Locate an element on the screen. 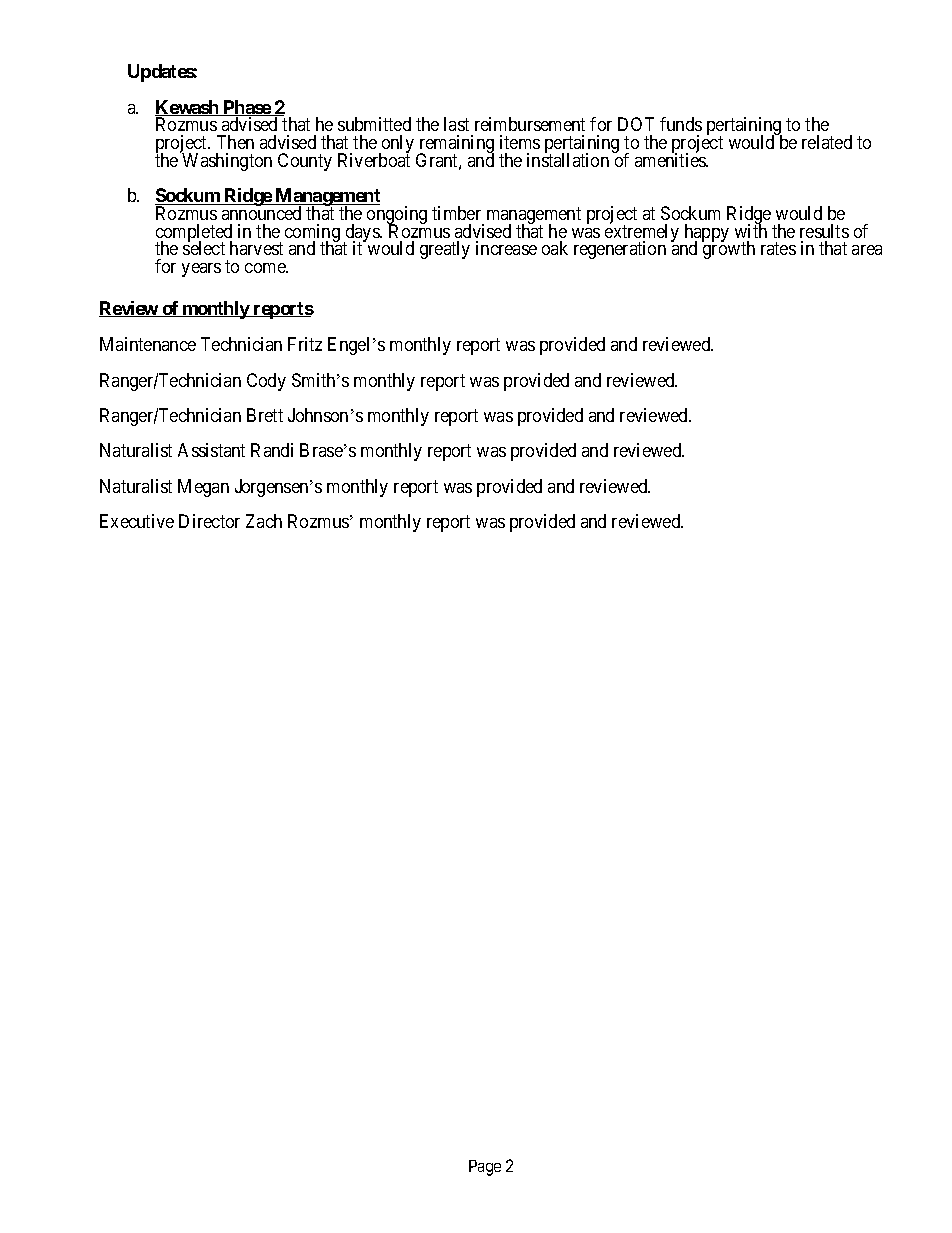  Megan is located at coordinates (203, 488).
